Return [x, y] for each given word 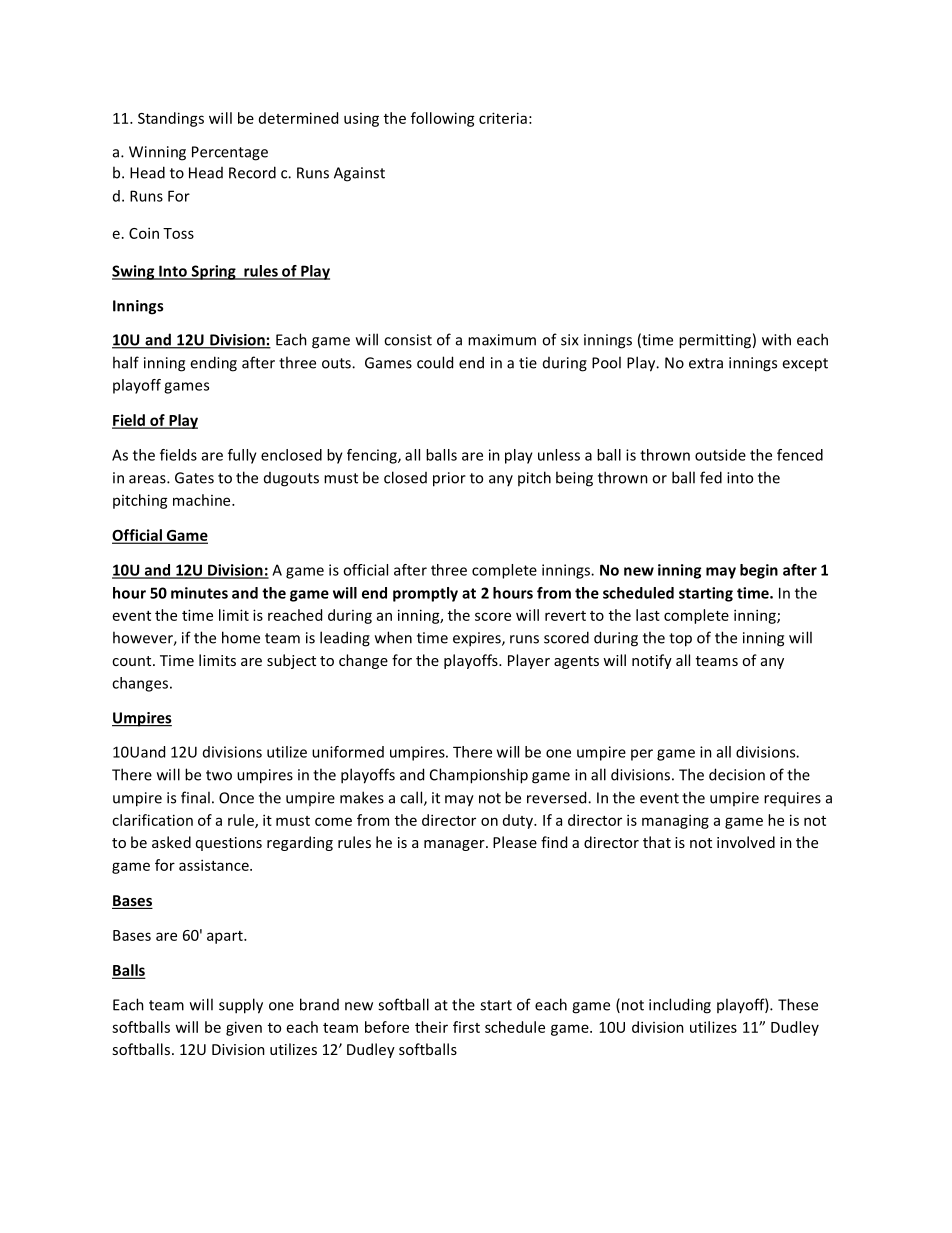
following [443, 119]
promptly [425, 594]
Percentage [230, 153]
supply [241, 1006]
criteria [503, 118]
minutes [199, 593]
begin [759, 571]
